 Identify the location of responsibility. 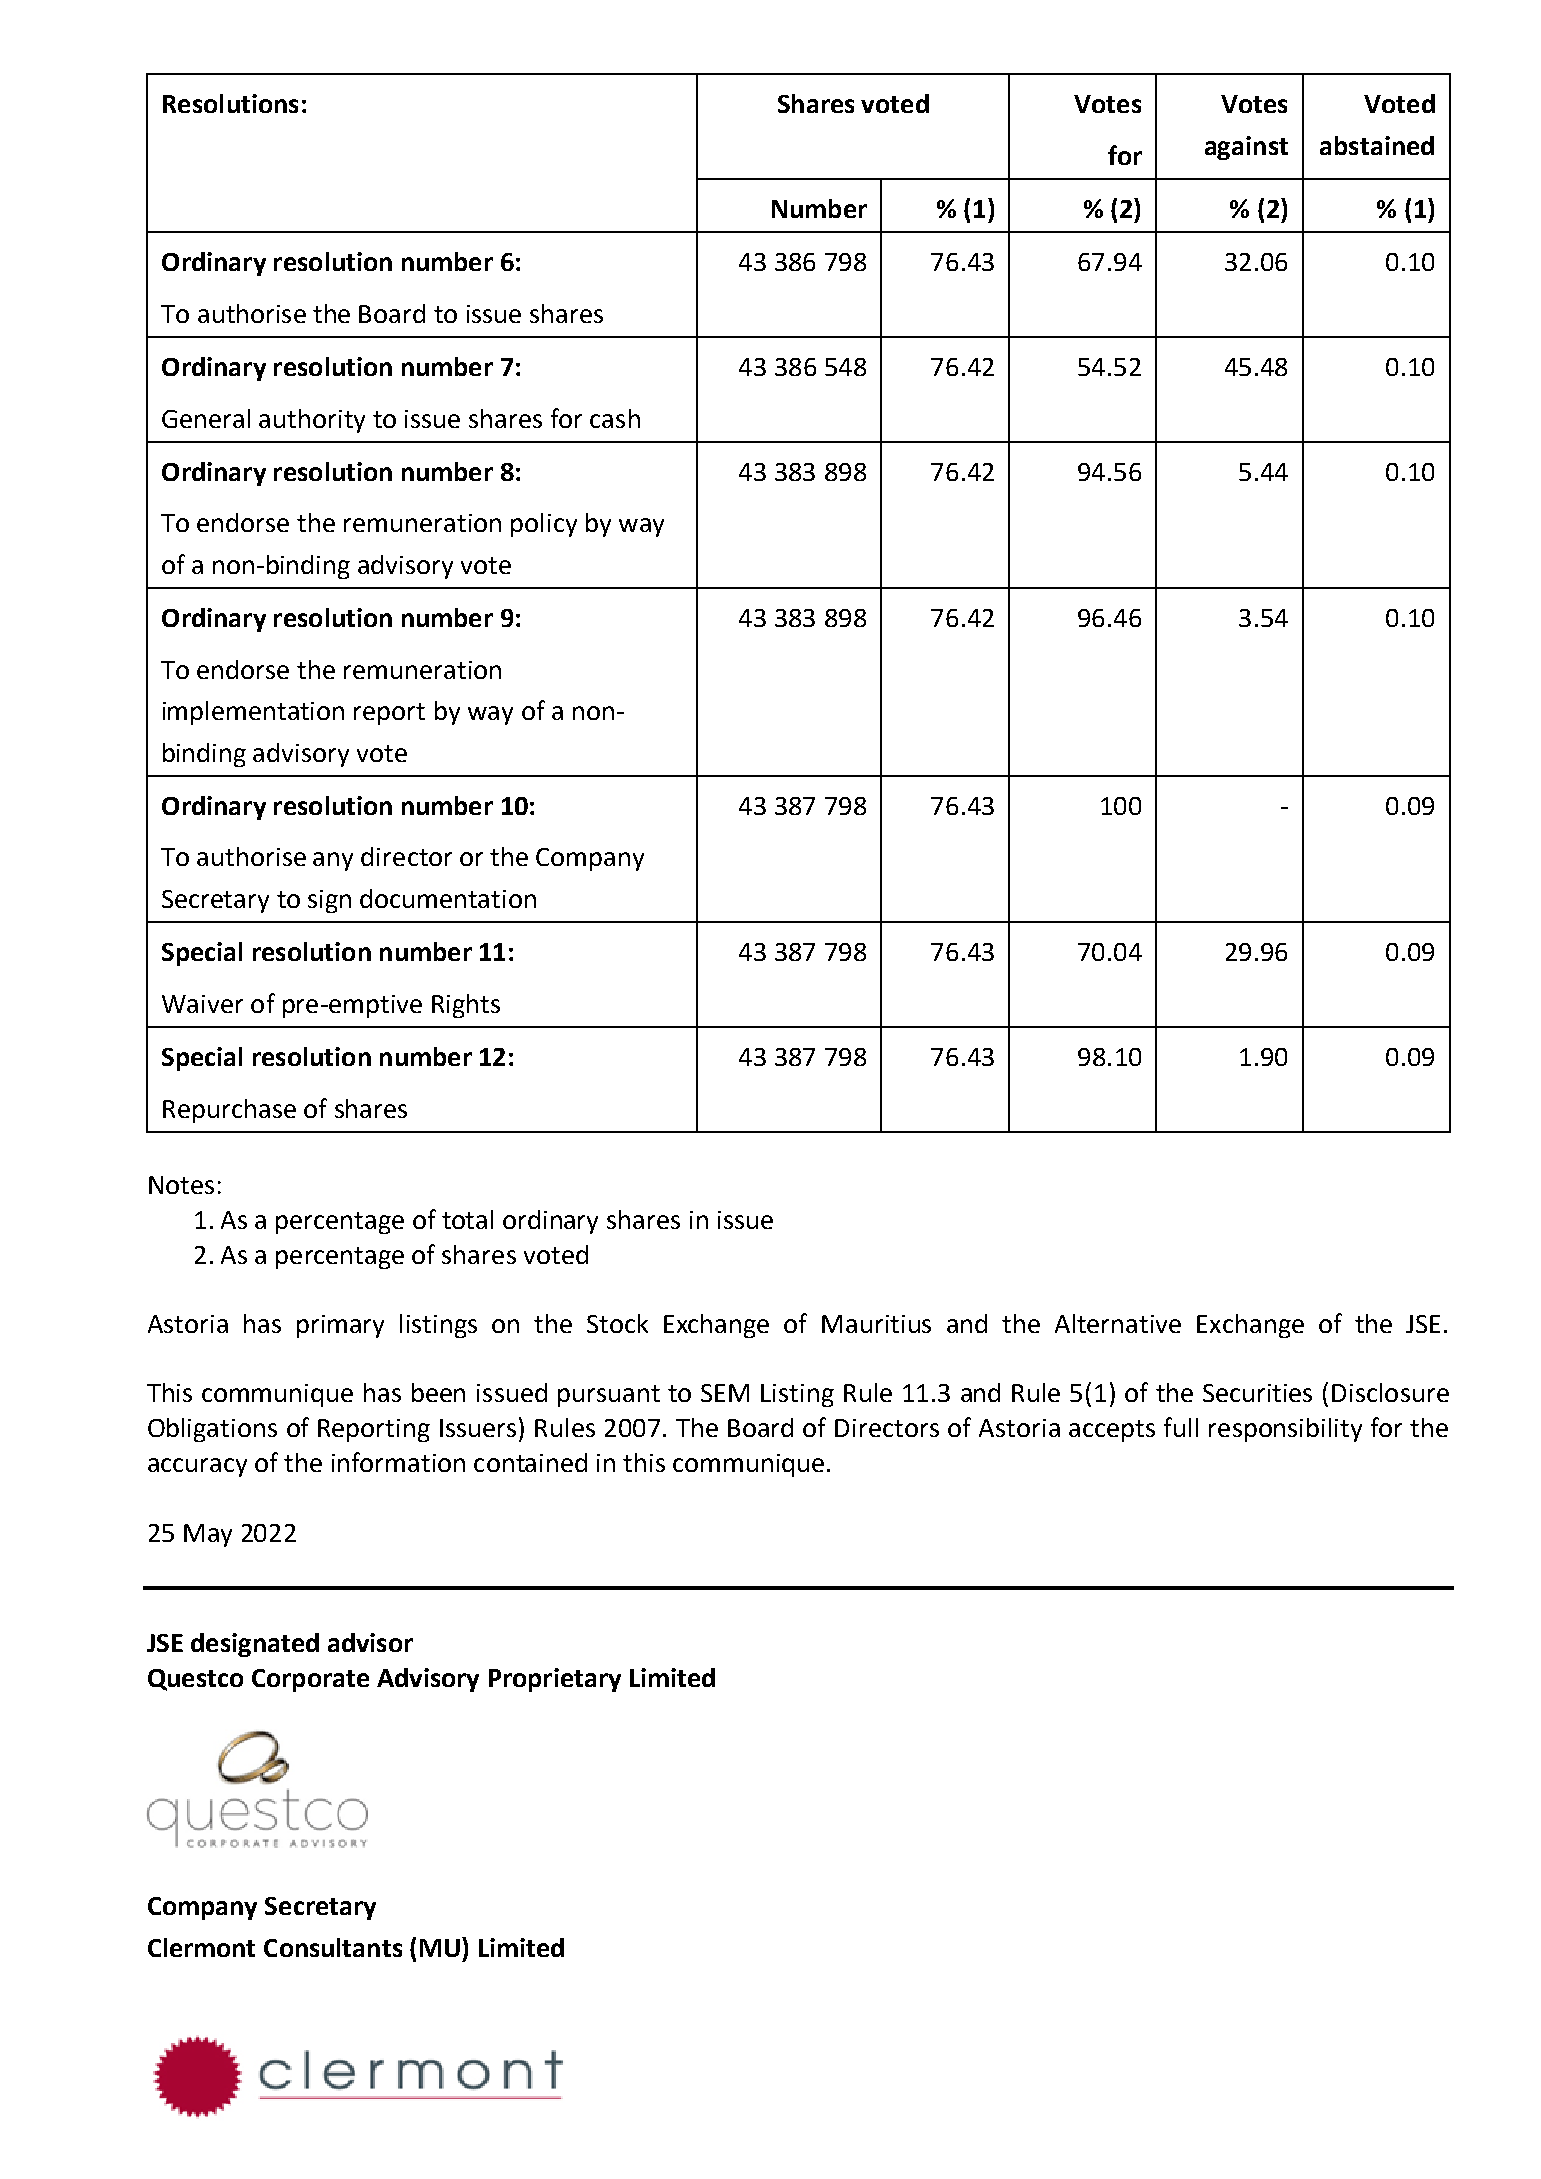
(1285, 1430).
